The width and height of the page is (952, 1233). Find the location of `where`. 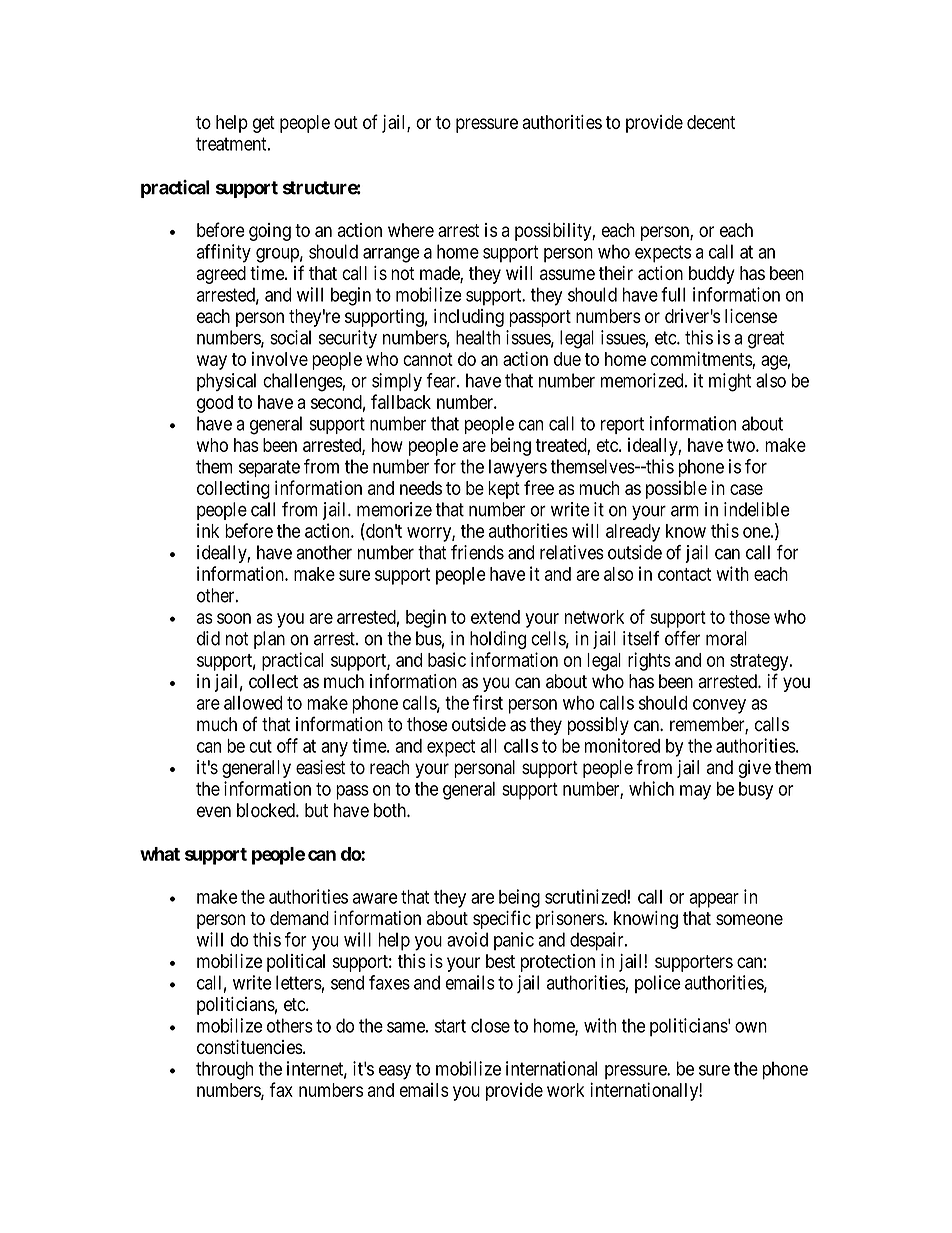

where is located at coordinates (411, 230).
